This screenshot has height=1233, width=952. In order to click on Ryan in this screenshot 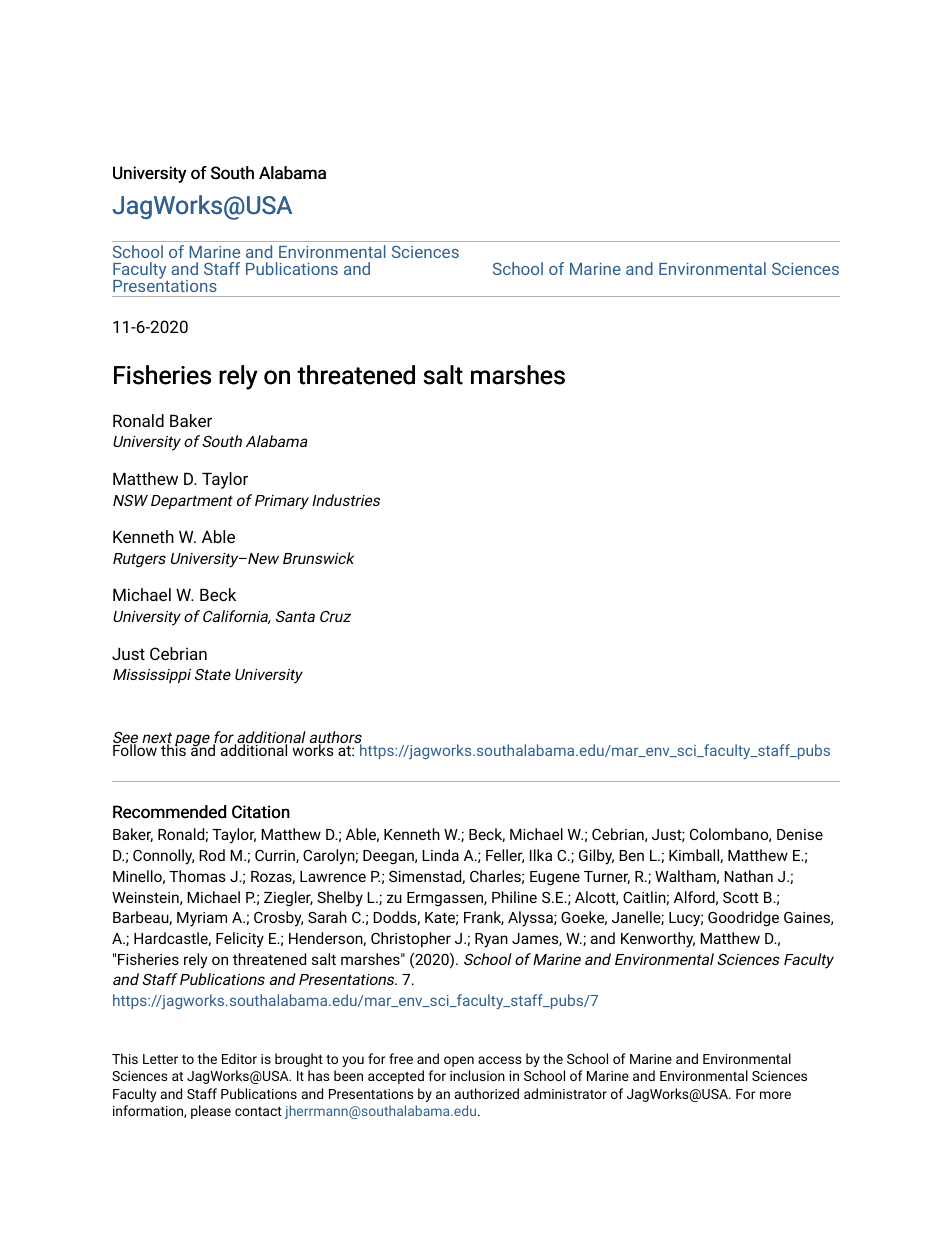, I will do `click(491, 940)`.
